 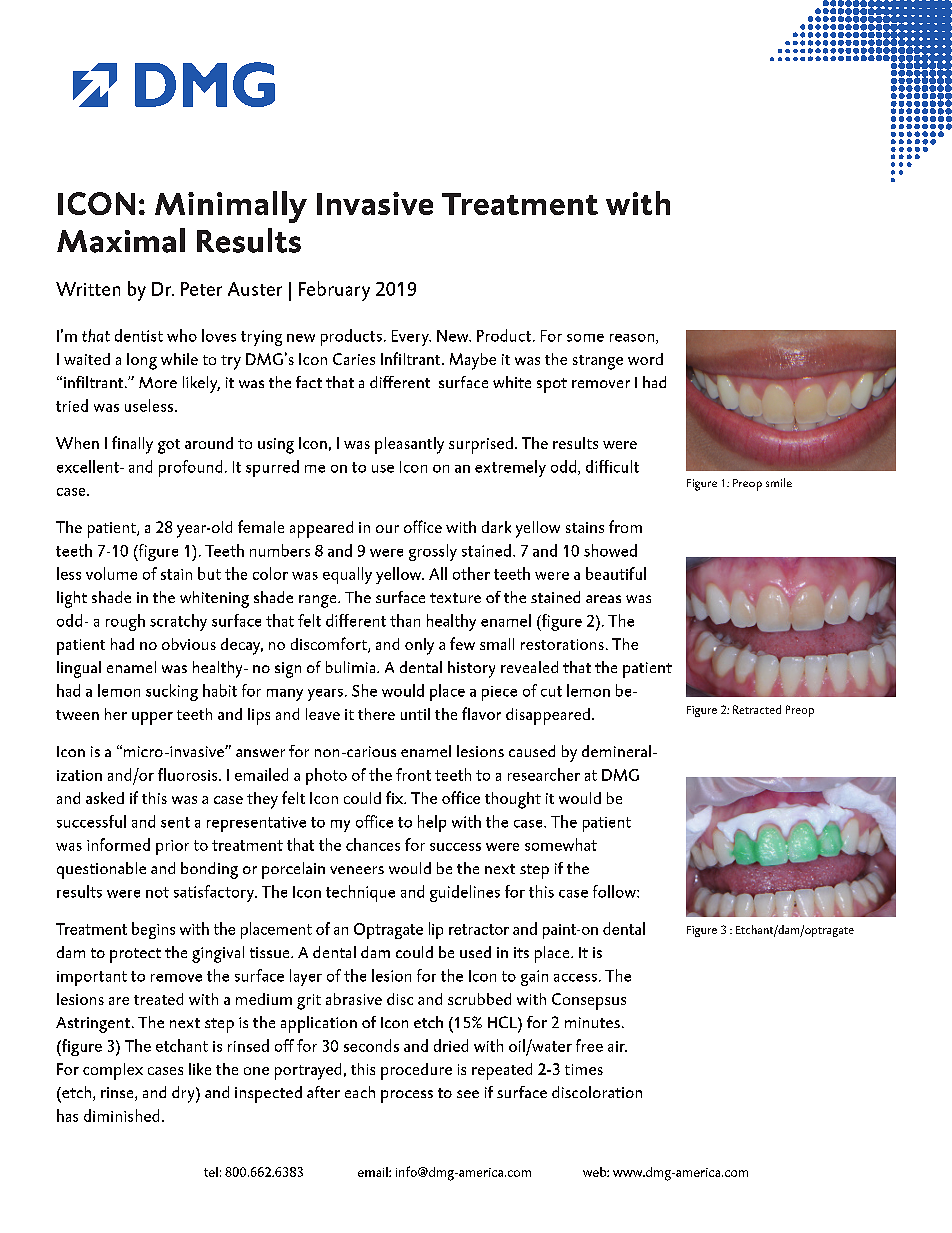 What do you see at coordinates (334, 291) in the screenshot?
I see `February` at bounding box center [334, 291].
